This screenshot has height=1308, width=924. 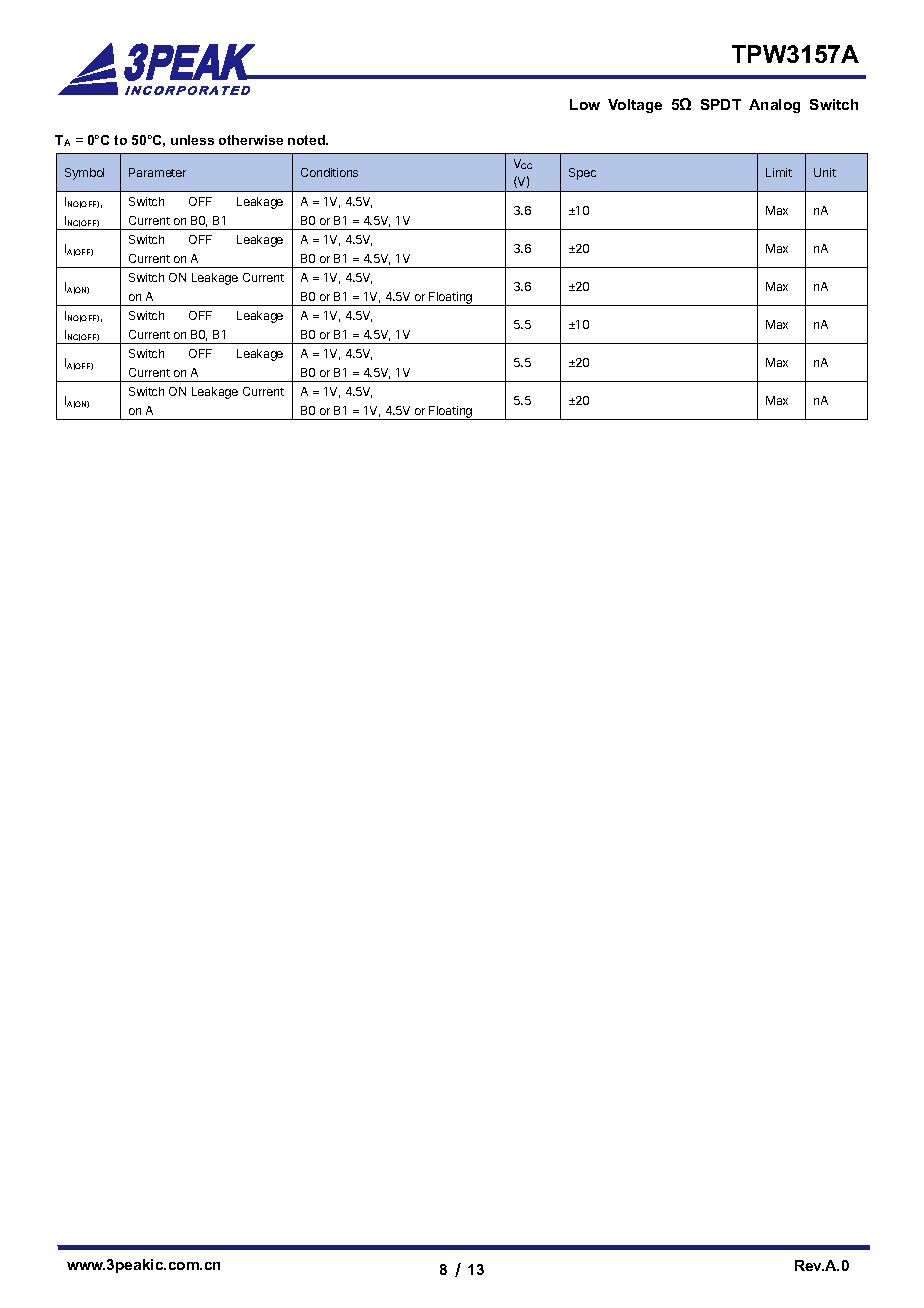 What do you see at coordinates (251, 140) in the screenshot?
I see `otherwise` at bounding box center [251, 140].
